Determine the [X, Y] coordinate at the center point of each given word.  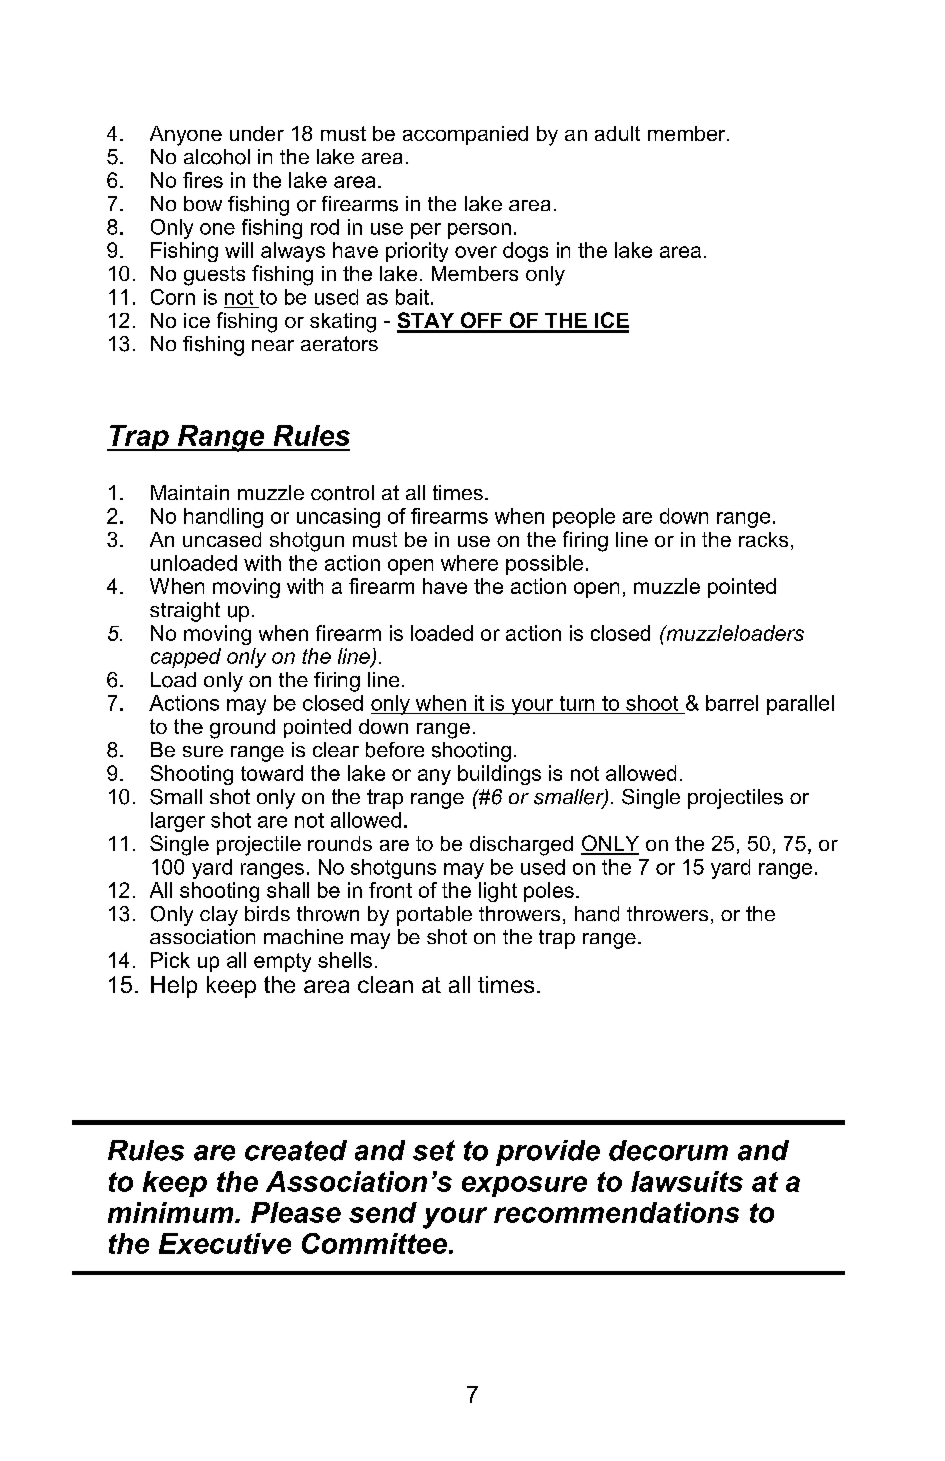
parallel [800, 705]
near [273, 345]
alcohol [217, 157]
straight [185, 612]
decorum [668, 1150]
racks [763, 539]
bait [412, 297]
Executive [225, 1243]
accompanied [465, 135]
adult [617, 133]
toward [272, 773]
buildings [499, 775]
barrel [732, 703]
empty [282, 962]
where [469, 563]
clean [385, 984]
